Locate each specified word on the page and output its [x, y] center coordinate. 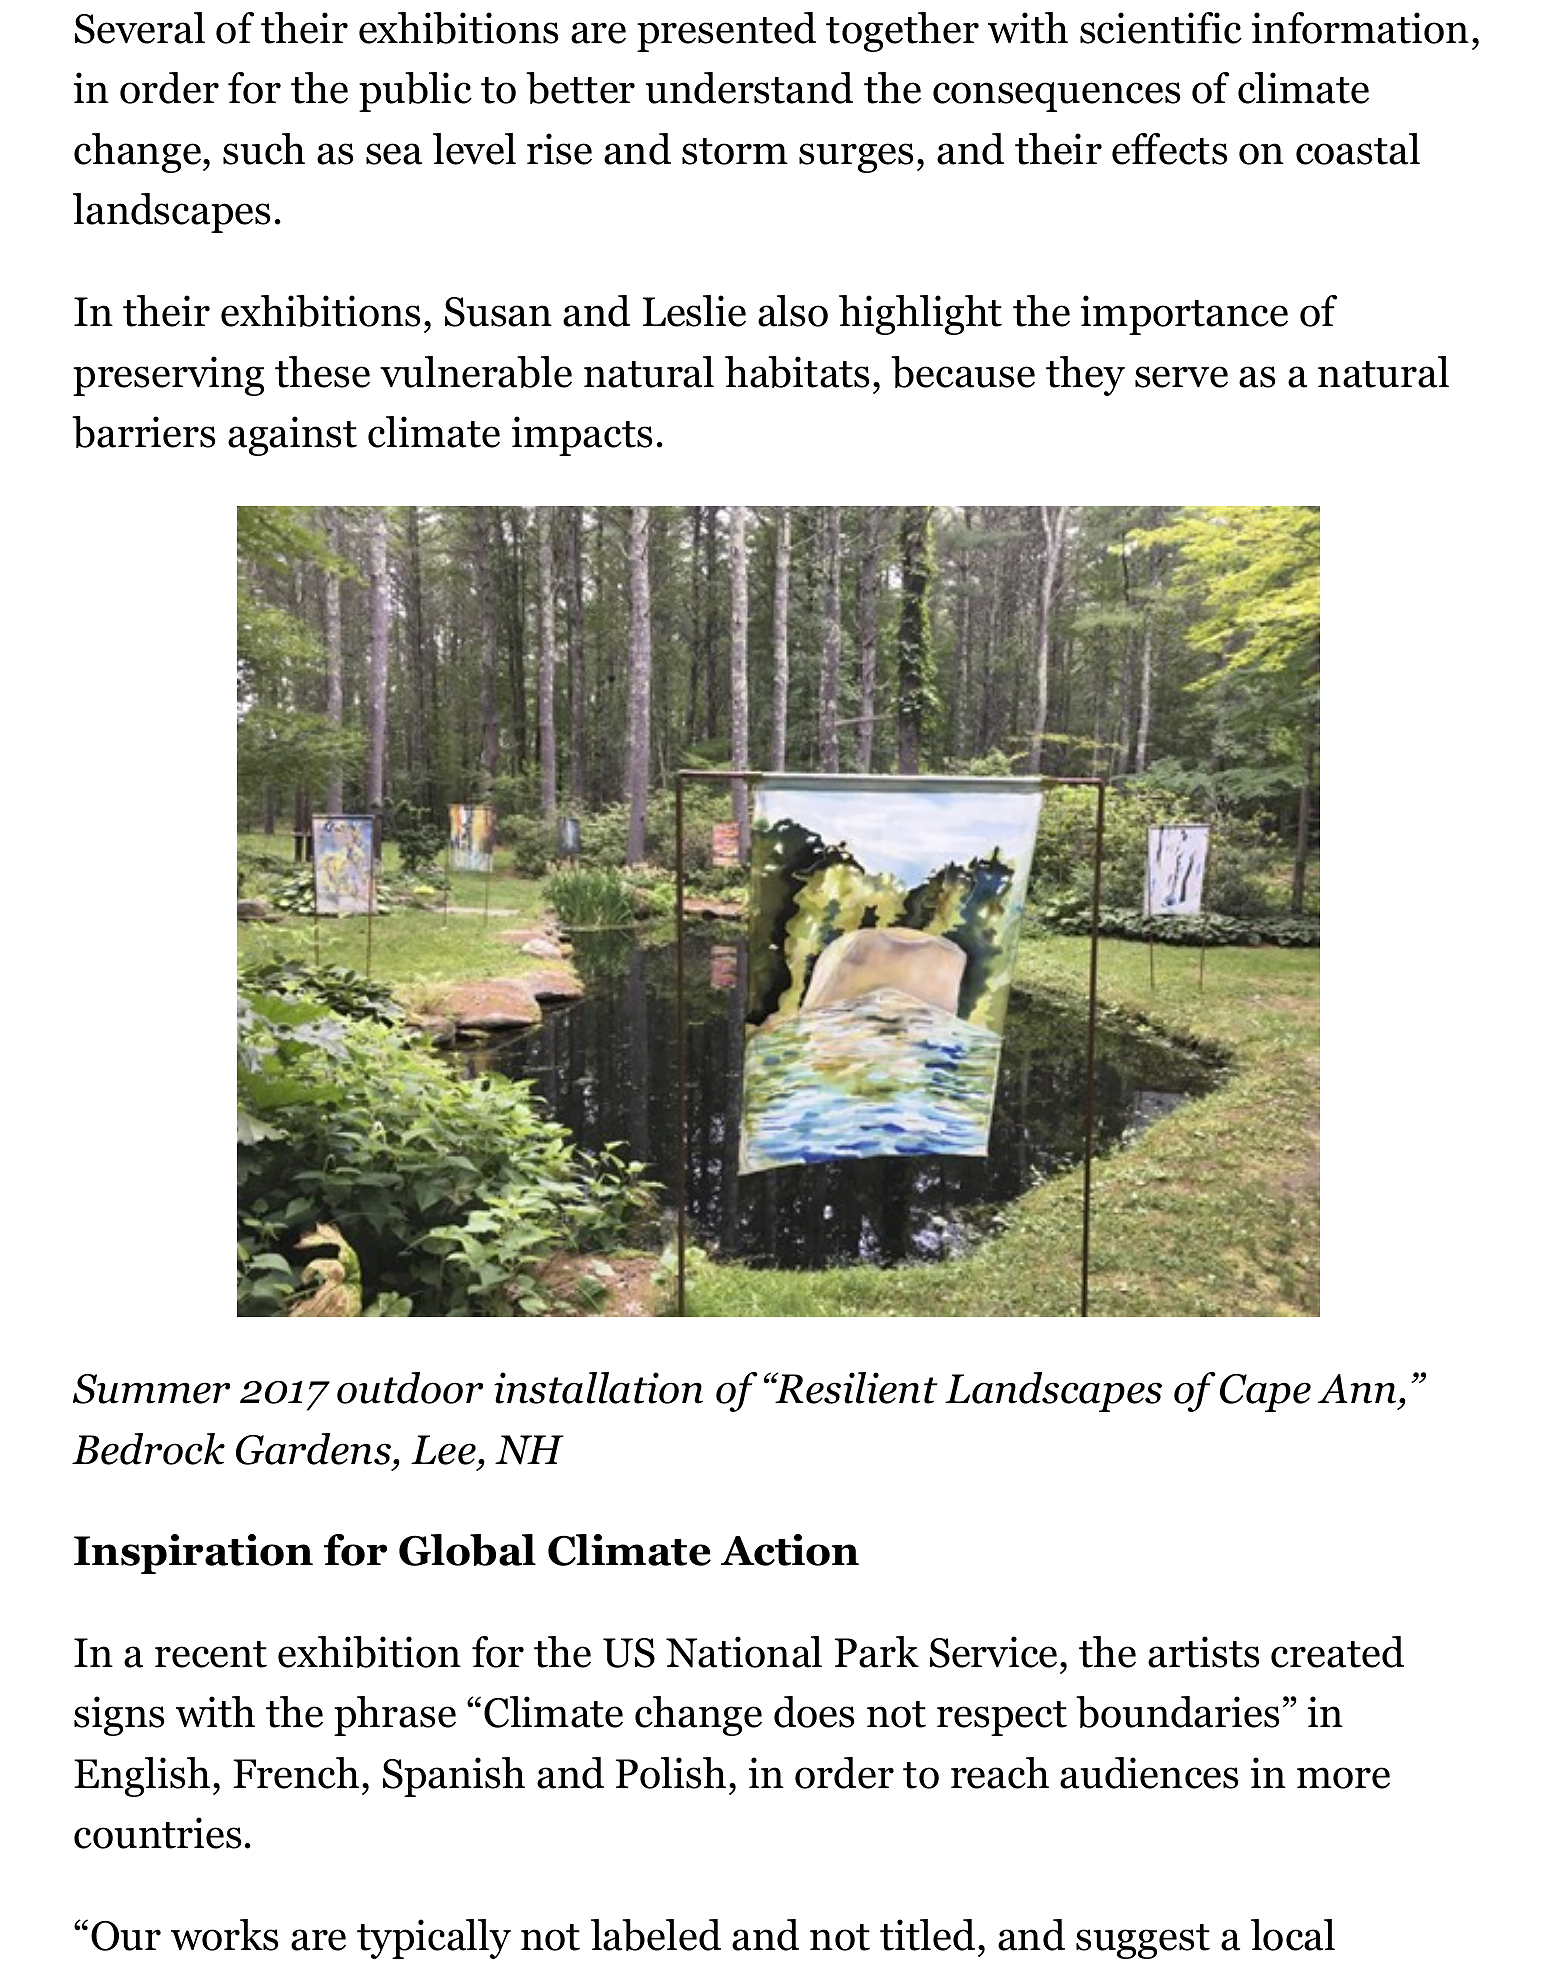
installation [598, 1388]
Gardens [315, 1449]
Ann [1357, 1389]
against [292, 436]
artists [1203, 1652]
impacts [582, 436]
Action [790, 1550]
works [224, 1935]
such [264, 149]
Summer [151, 1389]
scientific [1161, 28]
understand [749, 88]
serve [1181, 377]
